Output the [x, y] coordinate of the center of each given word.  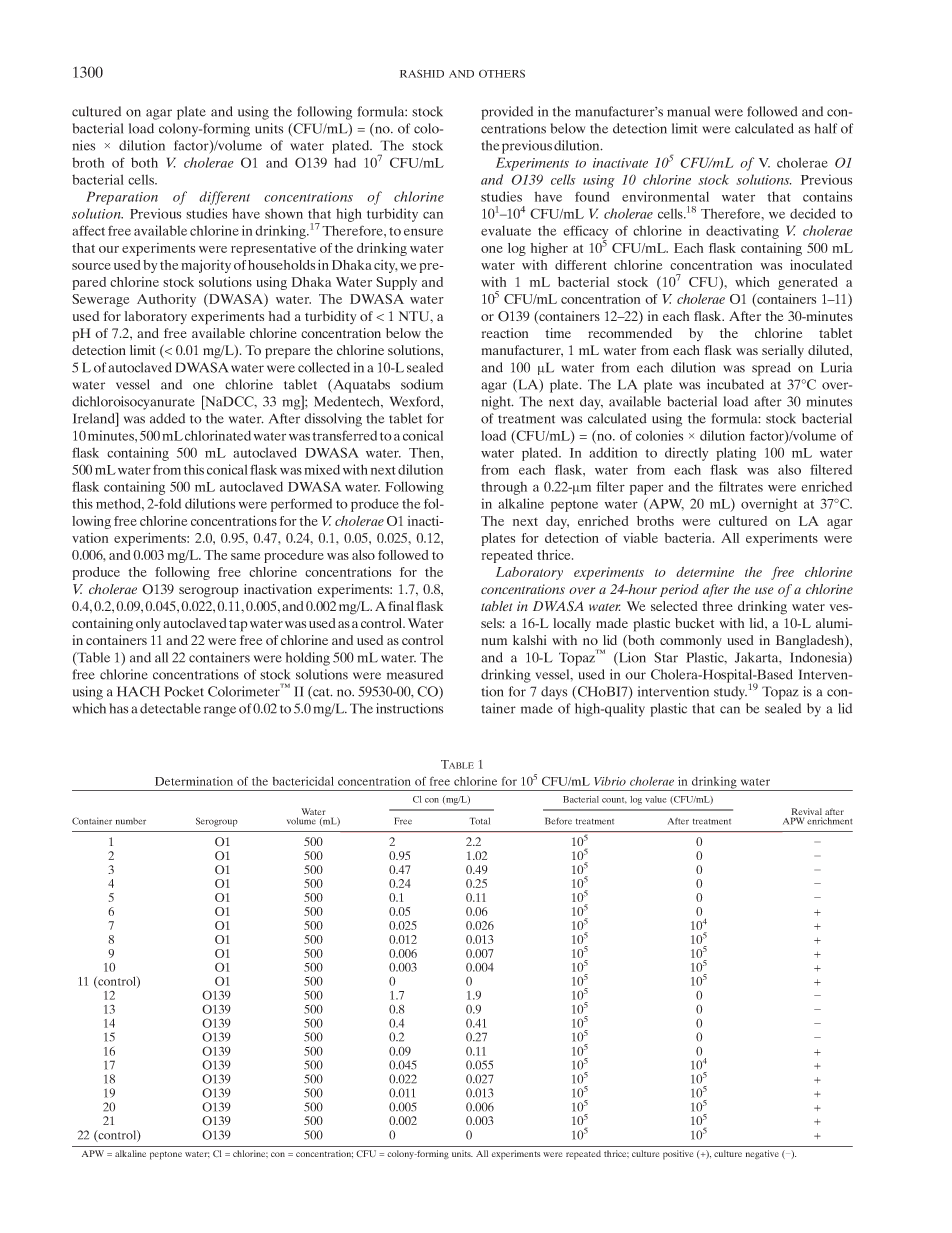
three [717, 606]
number [131, 821]
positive [678, 1155]
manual [688, 111]
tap [238, 626]
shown [284, 213]
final [401, 606]
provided [507, 113]
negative [762, 1154]
